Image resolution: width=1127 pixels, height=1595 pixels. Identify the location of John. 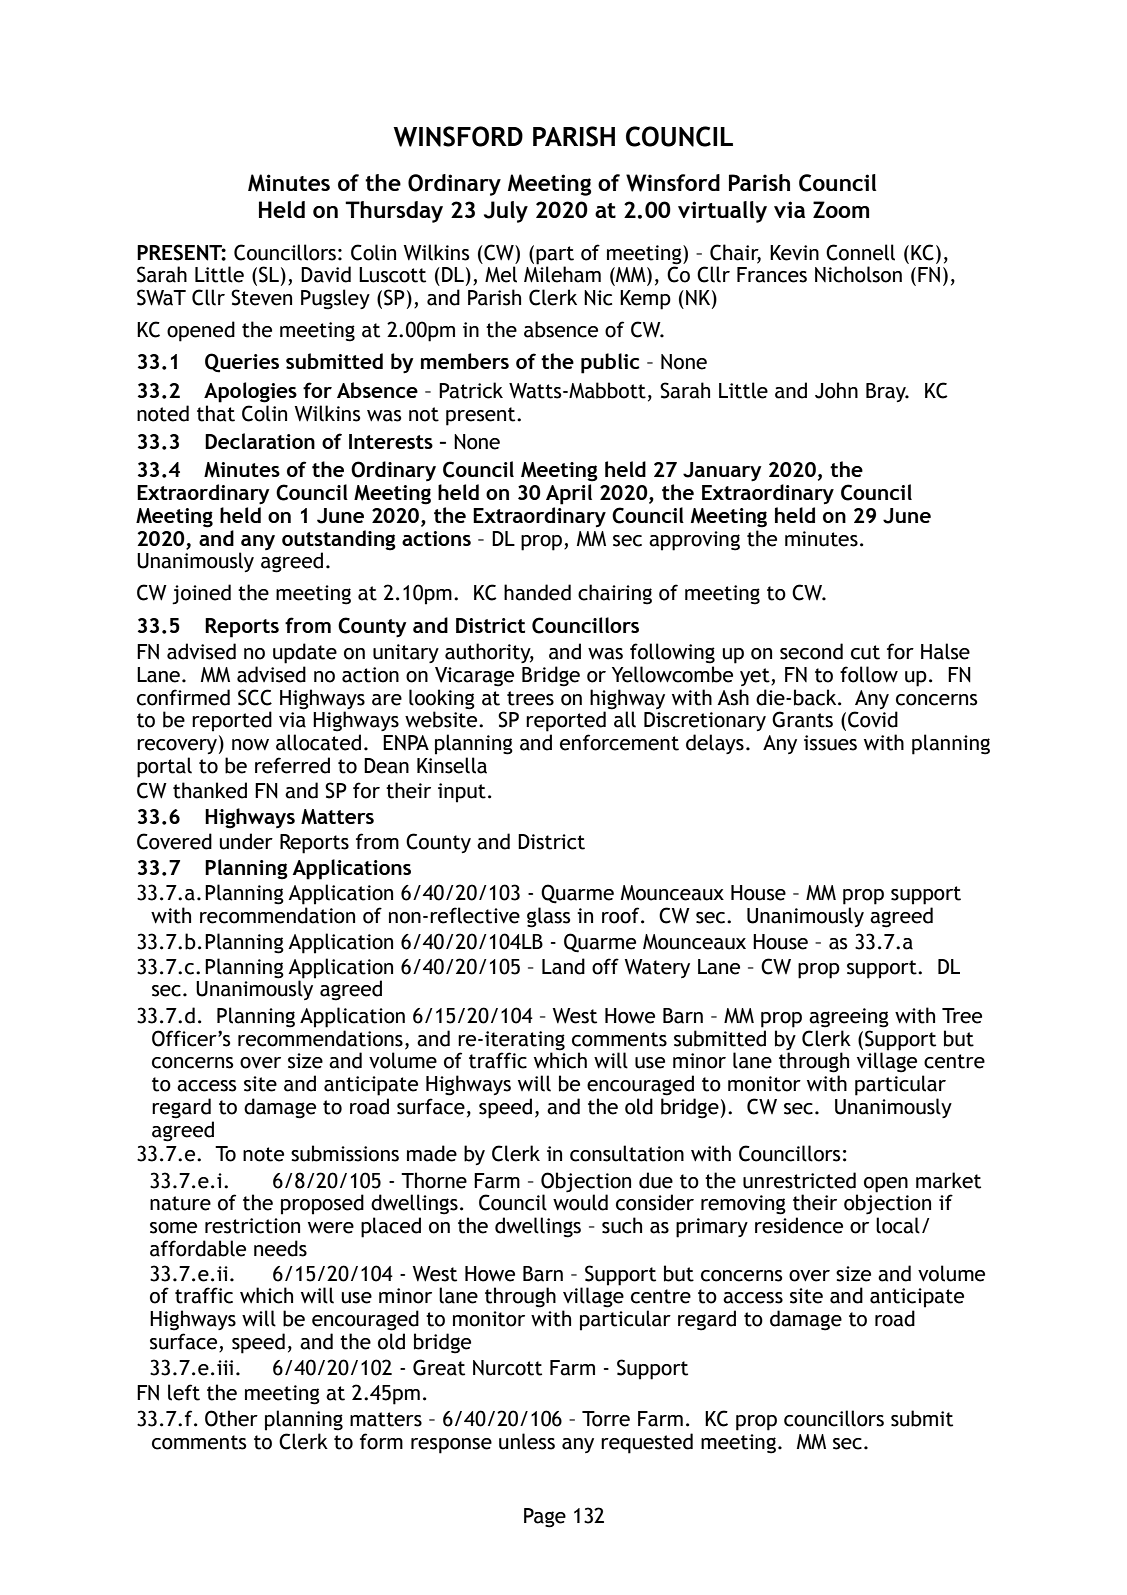
(836, 390).
